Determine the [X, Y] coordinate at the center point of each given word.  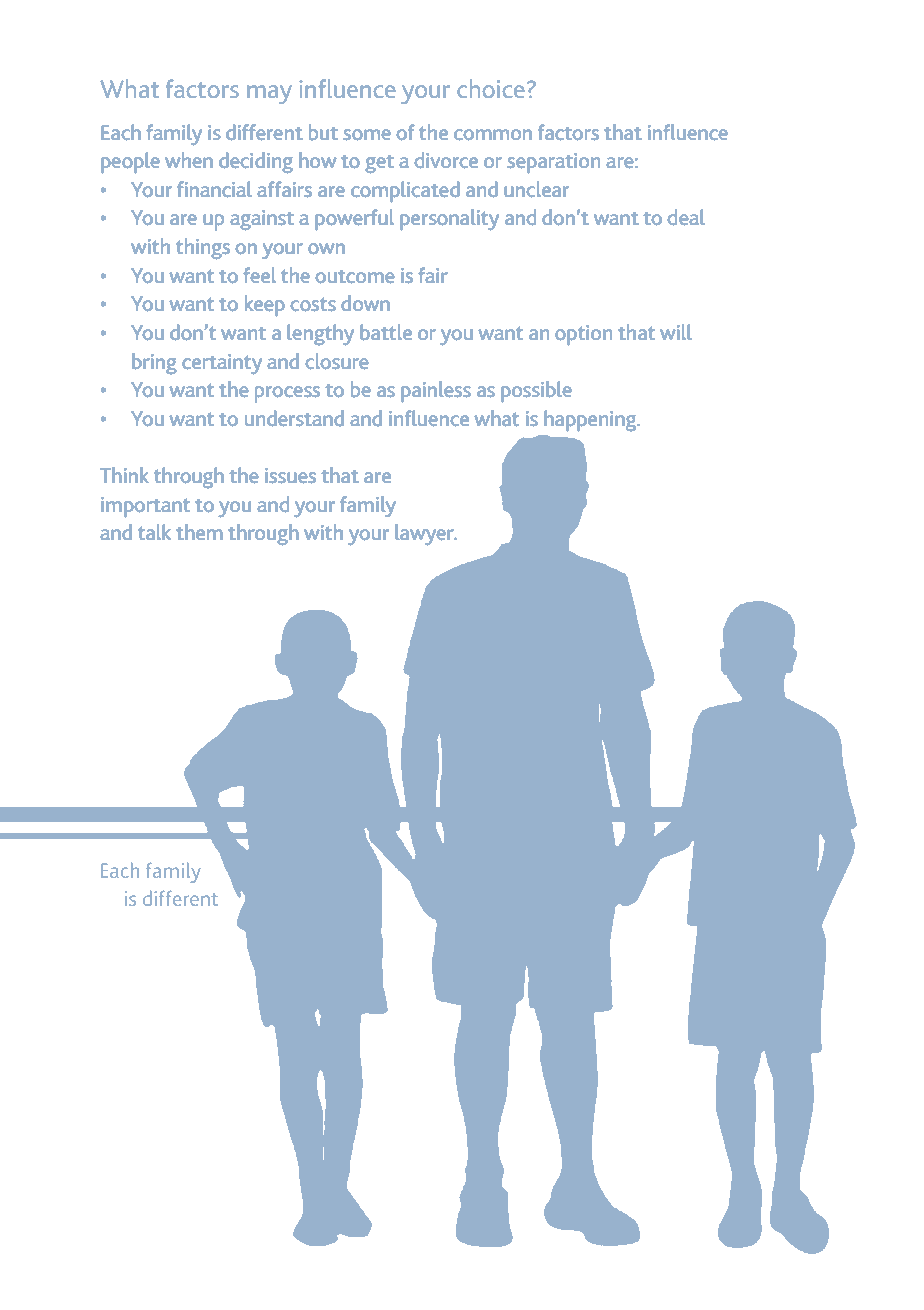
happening [591, 421]
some [367, 134]
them [199, 532]
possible [536, 392]
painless [436, 392]
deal [686, 217]
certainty [222, 364]
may [269, 94]
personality [449, 220]
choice [491, 88]
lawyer [425, 534]
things [203, 248]
